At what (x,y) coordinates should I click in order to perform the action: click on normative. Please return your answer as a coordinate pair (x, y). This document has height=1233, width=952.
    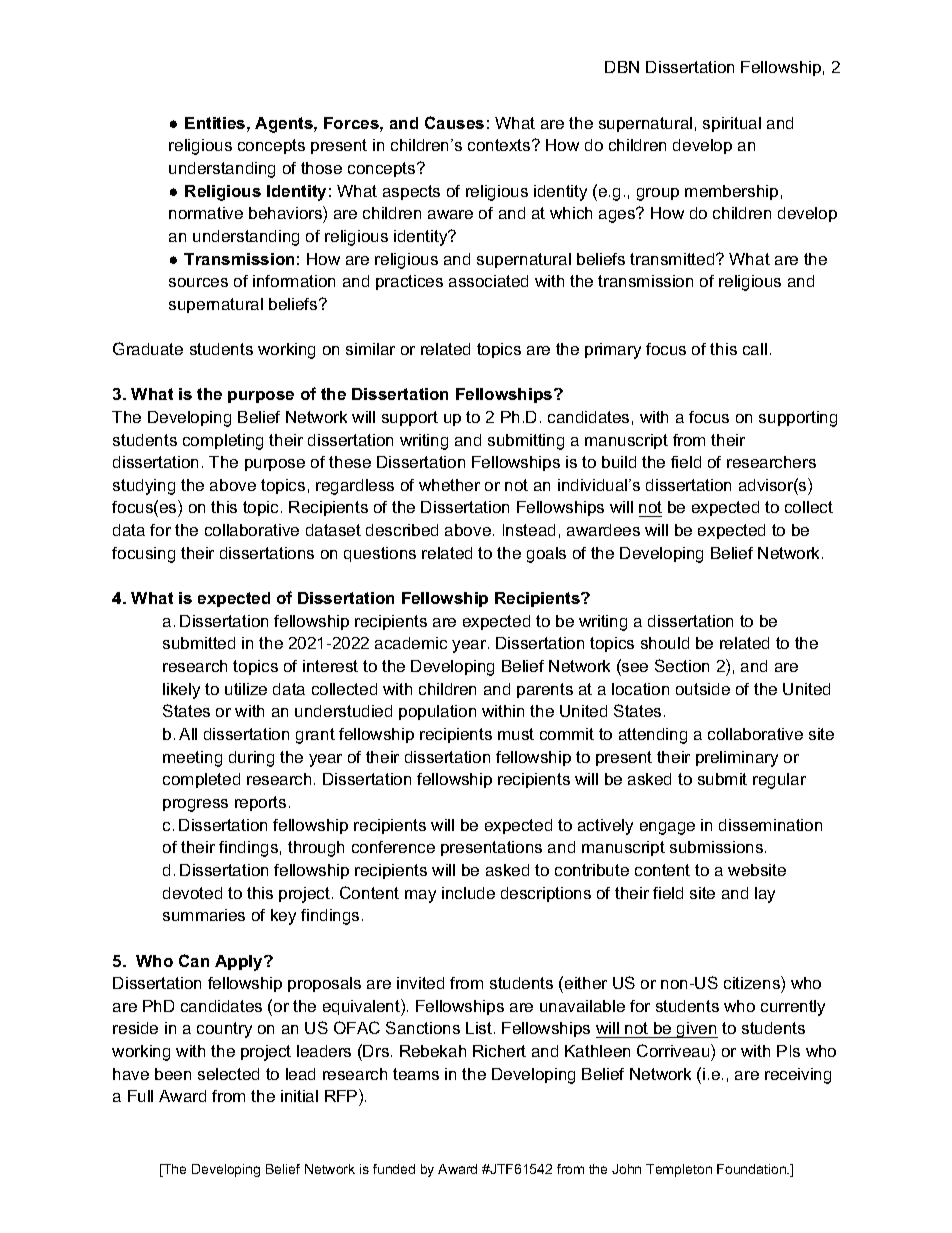
    Looking at the image, I should click on (206, 213).
